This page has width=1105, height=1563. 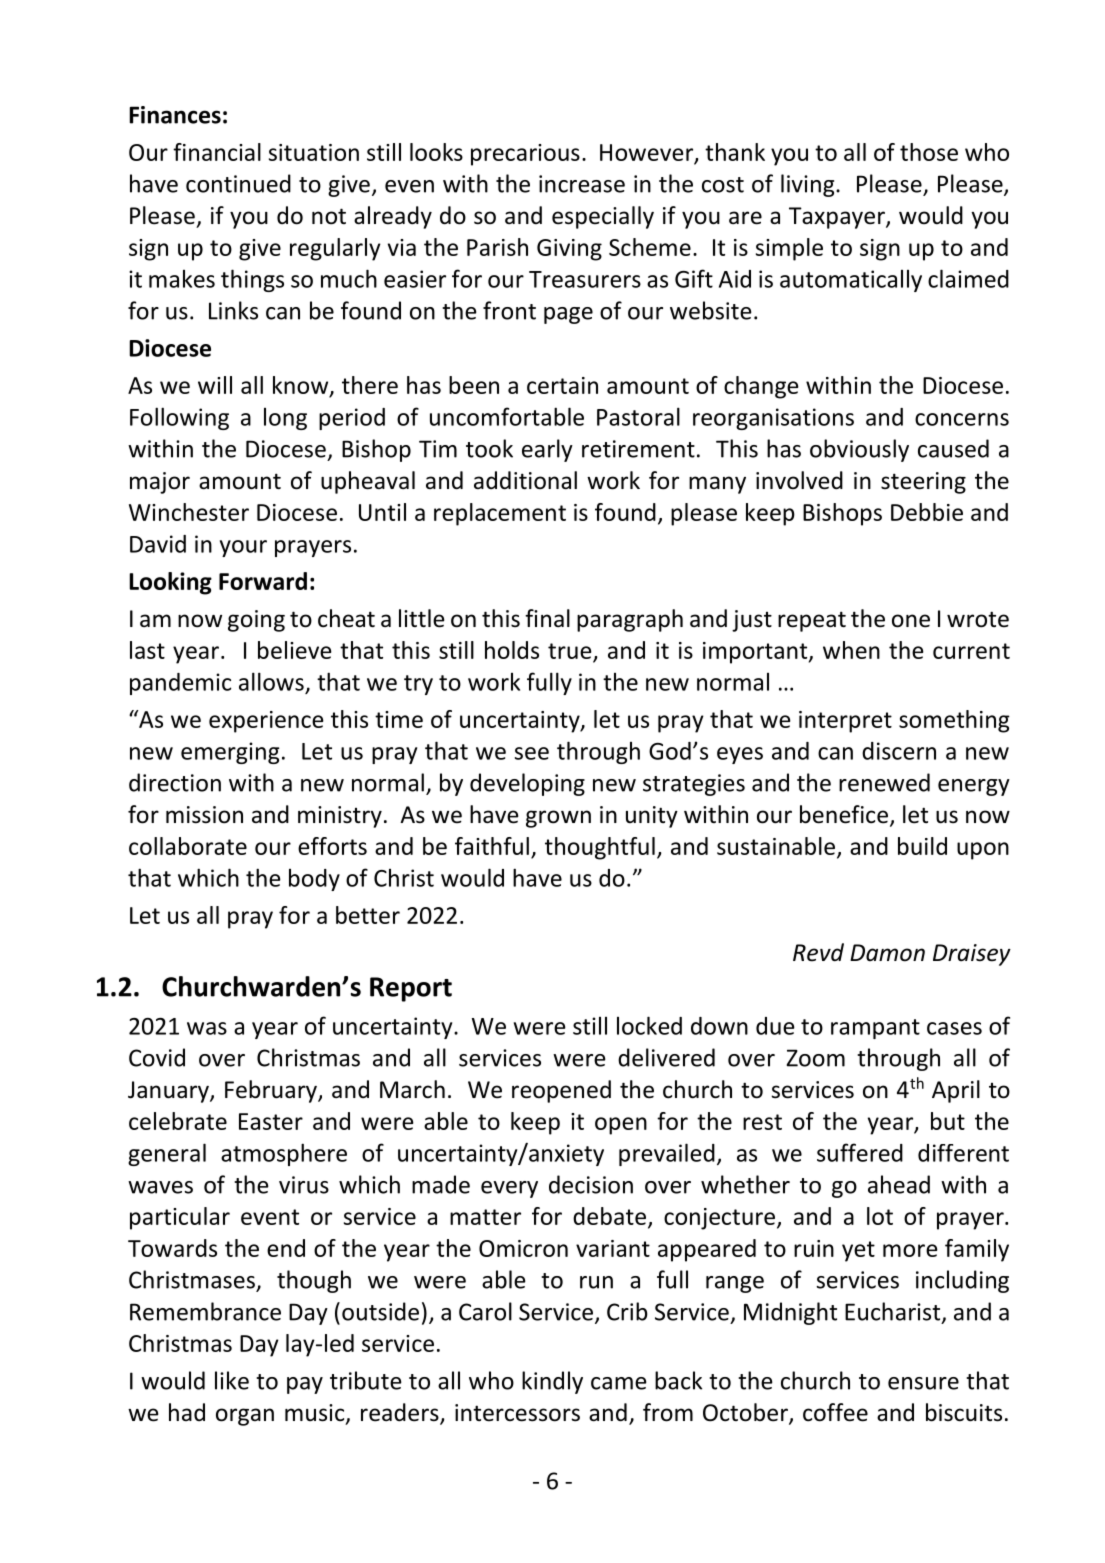 I want to click on precarious, so click(x=525, y=155).
